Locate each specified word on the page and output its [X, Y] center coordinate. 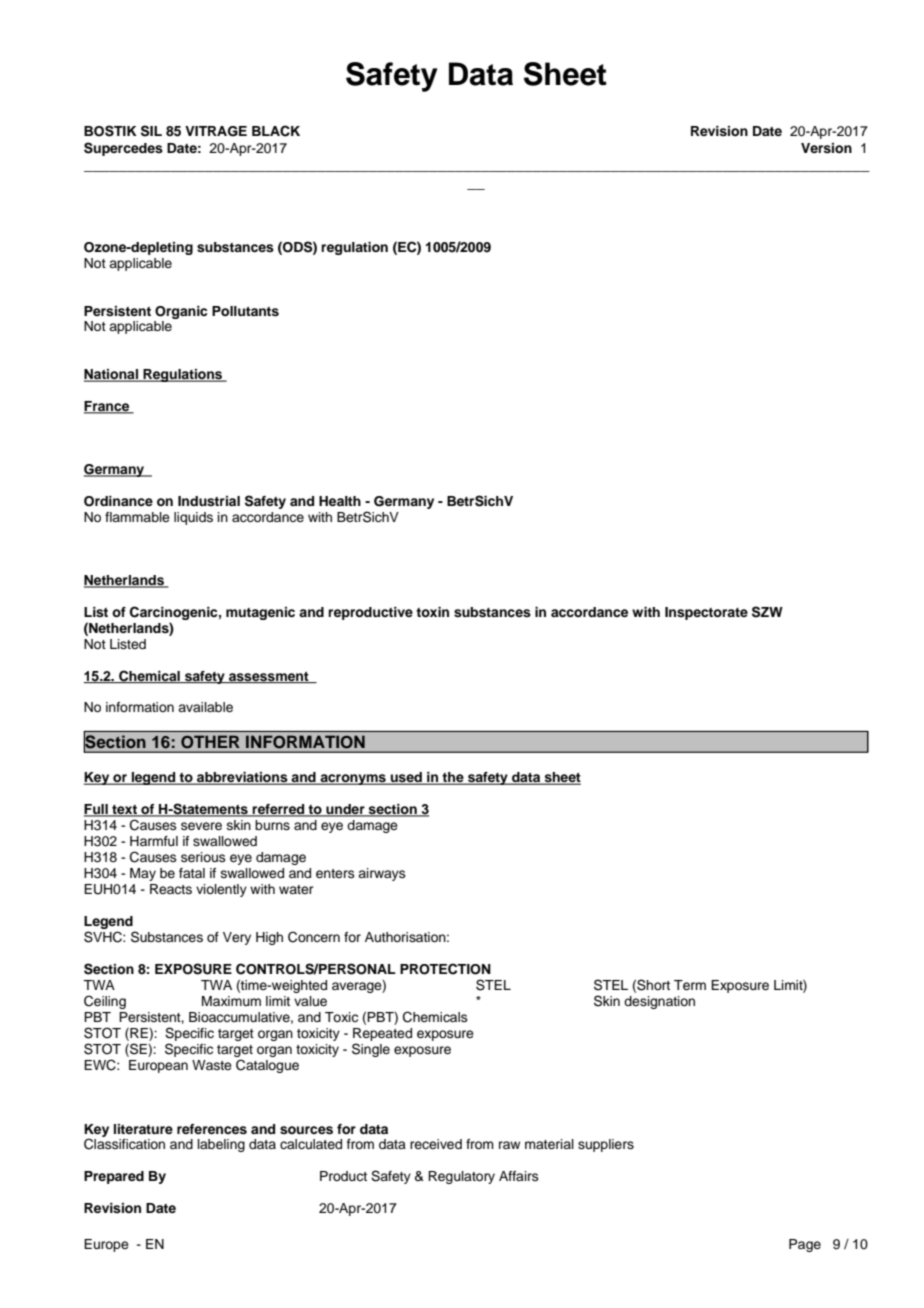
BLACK [276, 131]
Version [826, 148]
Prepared [114, 1177]
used [406, 778]
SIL [151, 131]
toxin [432, 612]
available [205, 707]
